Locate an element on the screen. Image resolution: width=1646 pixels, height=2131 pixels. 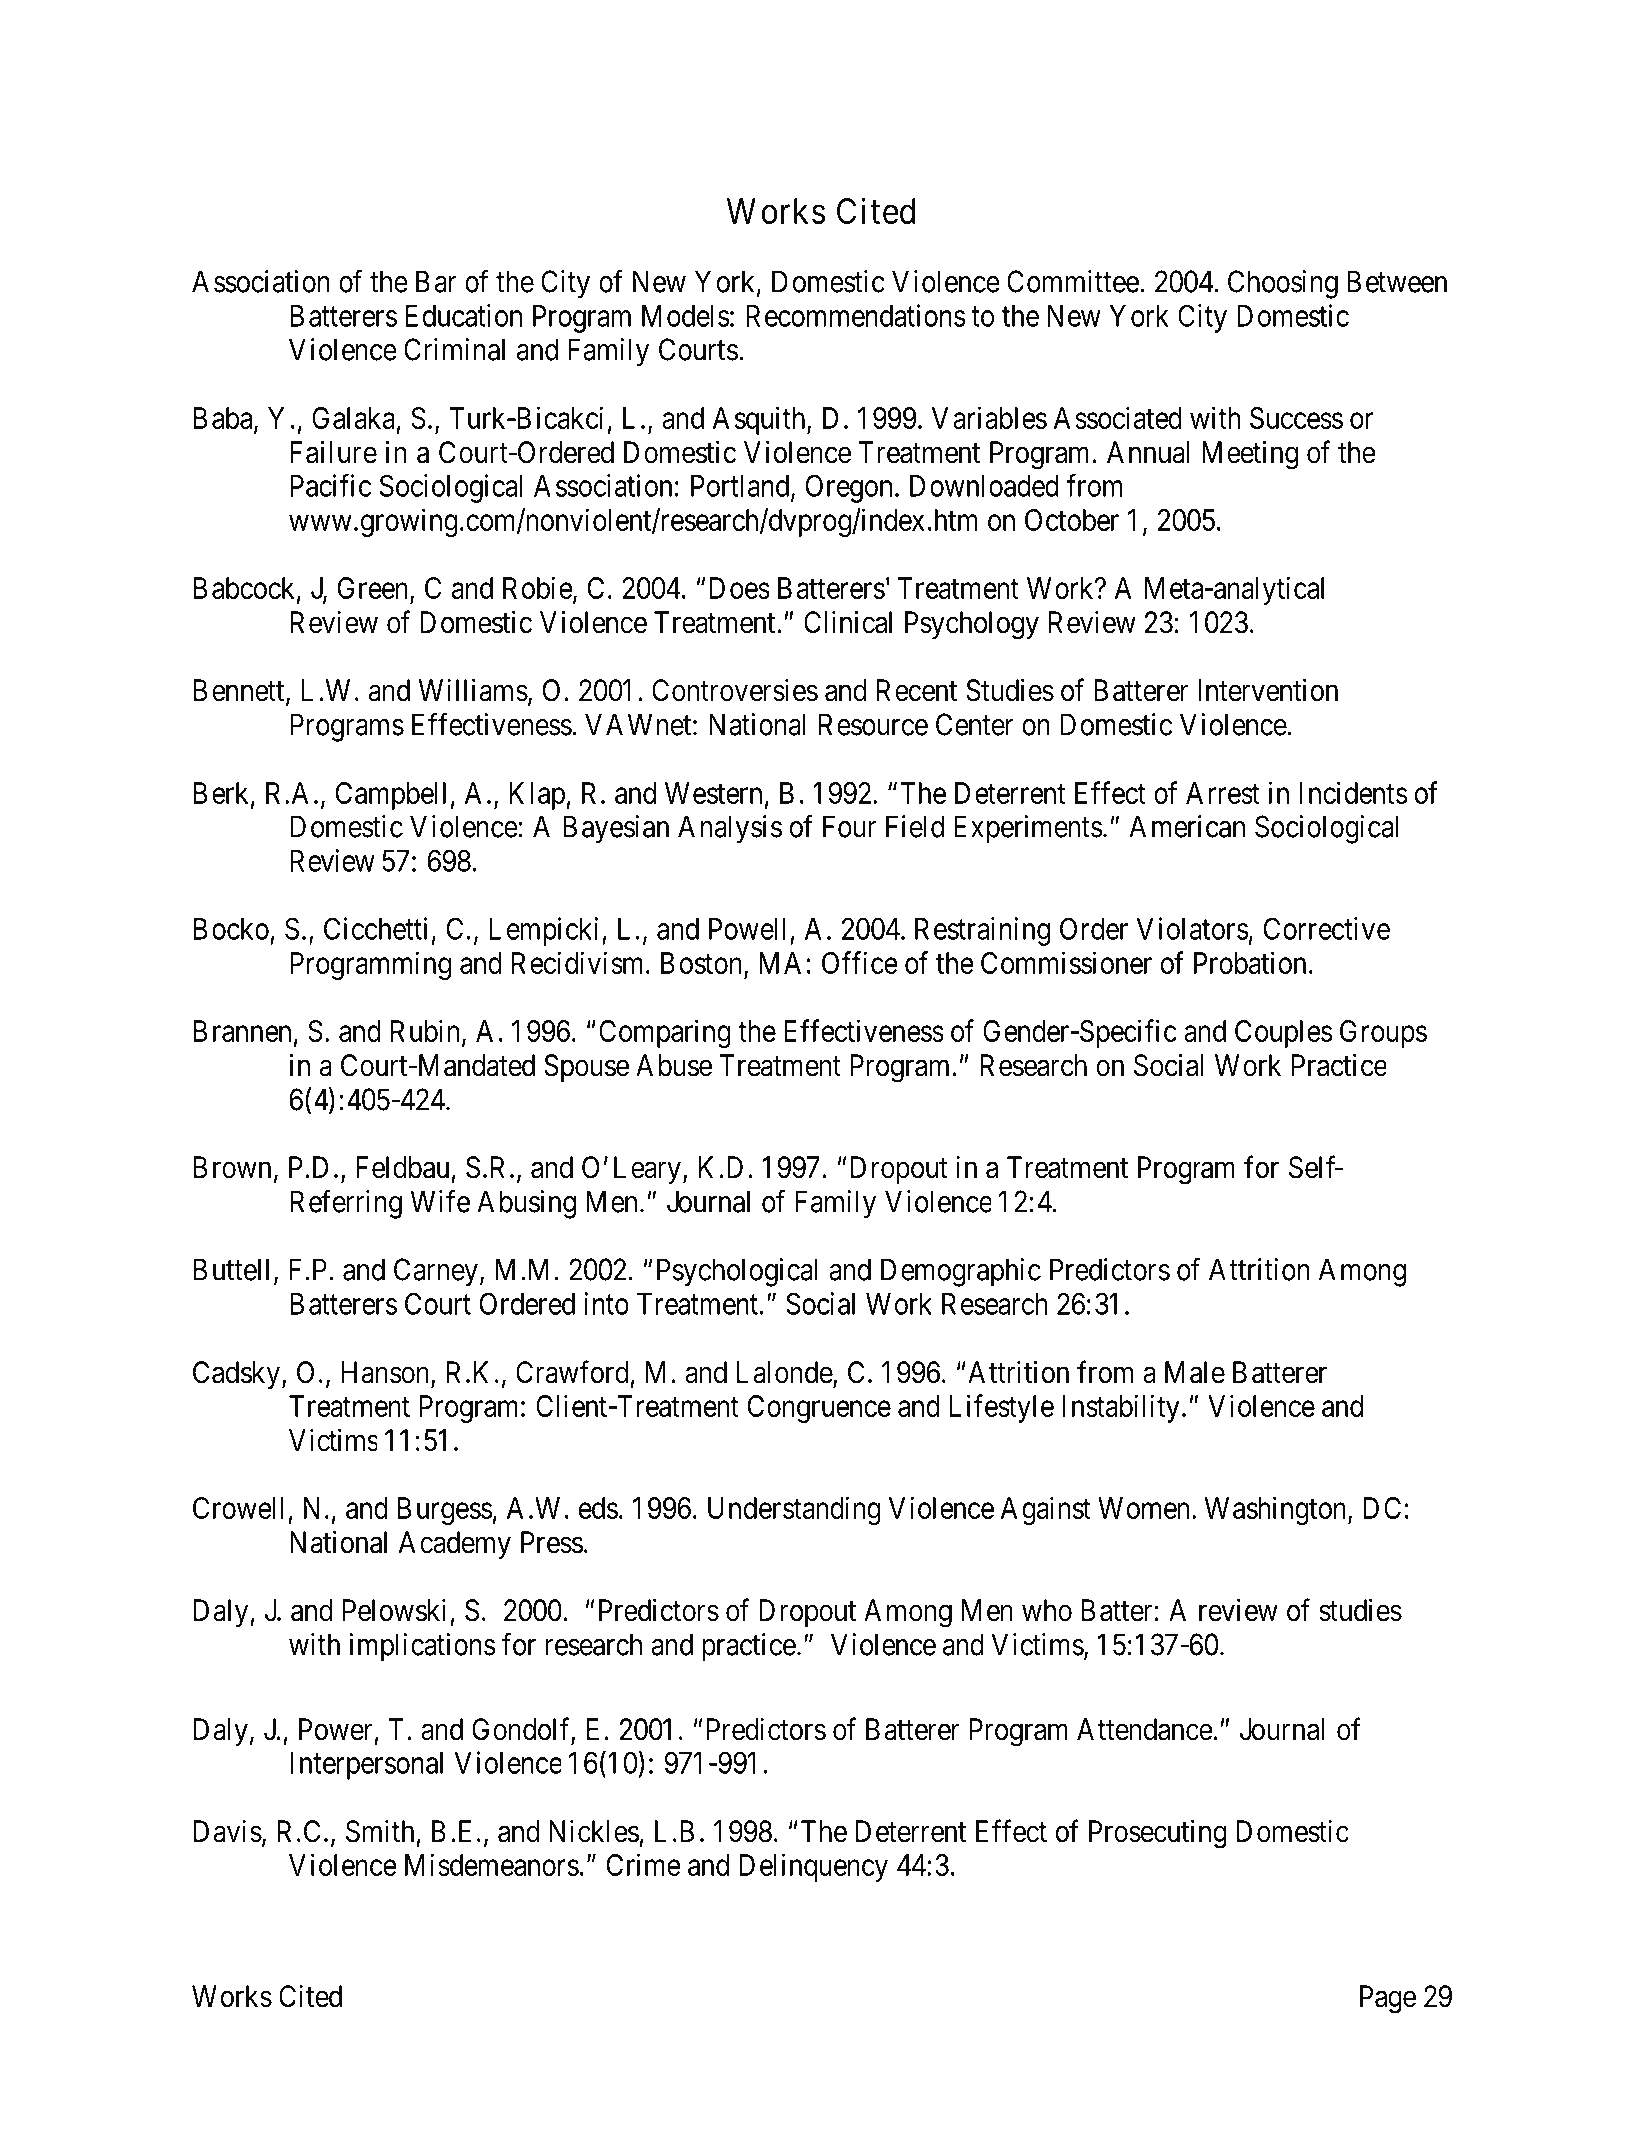
Criminal is located at coordinates (454, 349).
